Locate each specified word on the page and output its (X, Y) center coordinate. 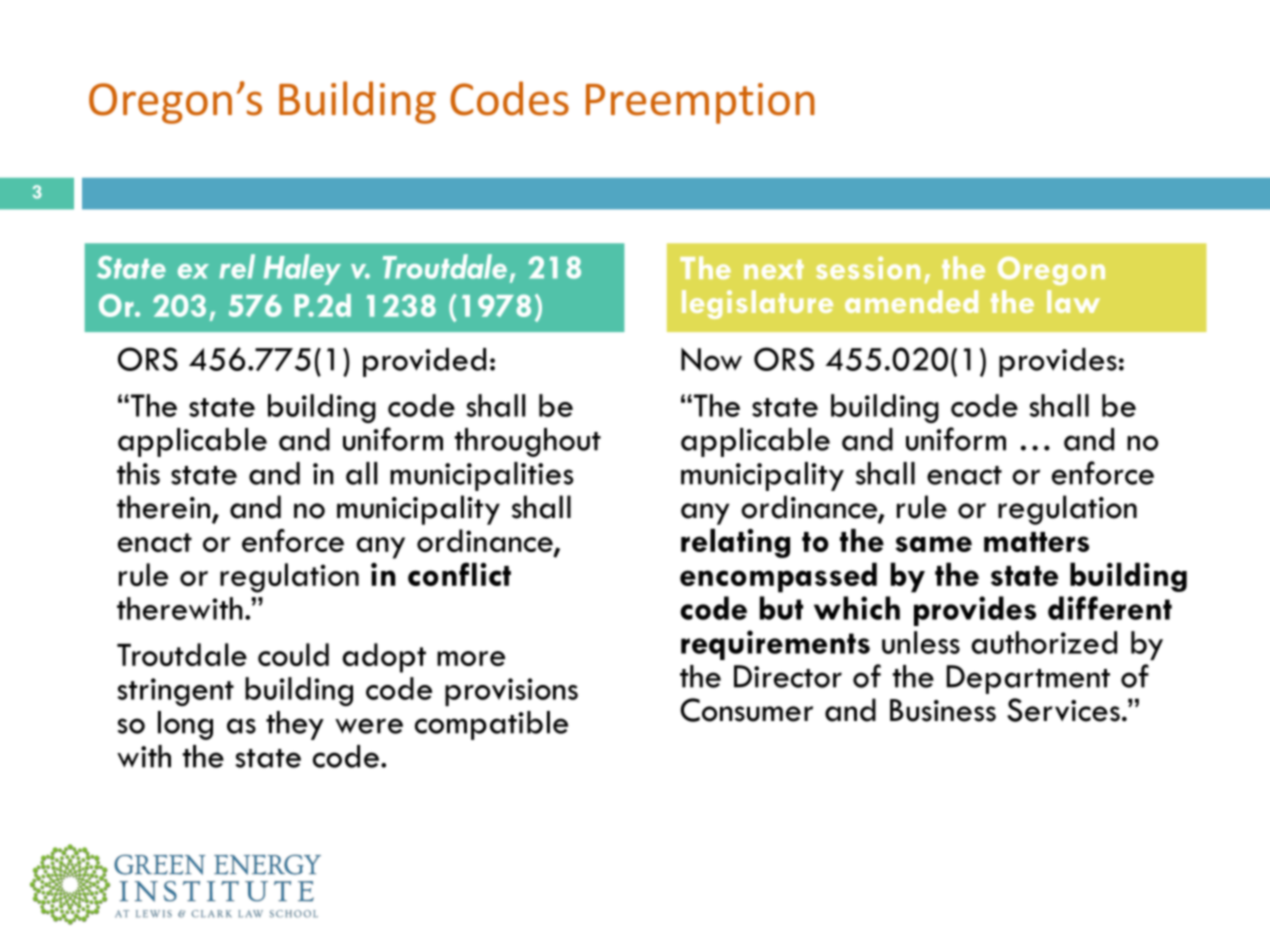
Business (943, 710)
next (774, 269)
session (868, 267)
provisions (511, 692)
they (295, 725)
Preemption (700, 103)
